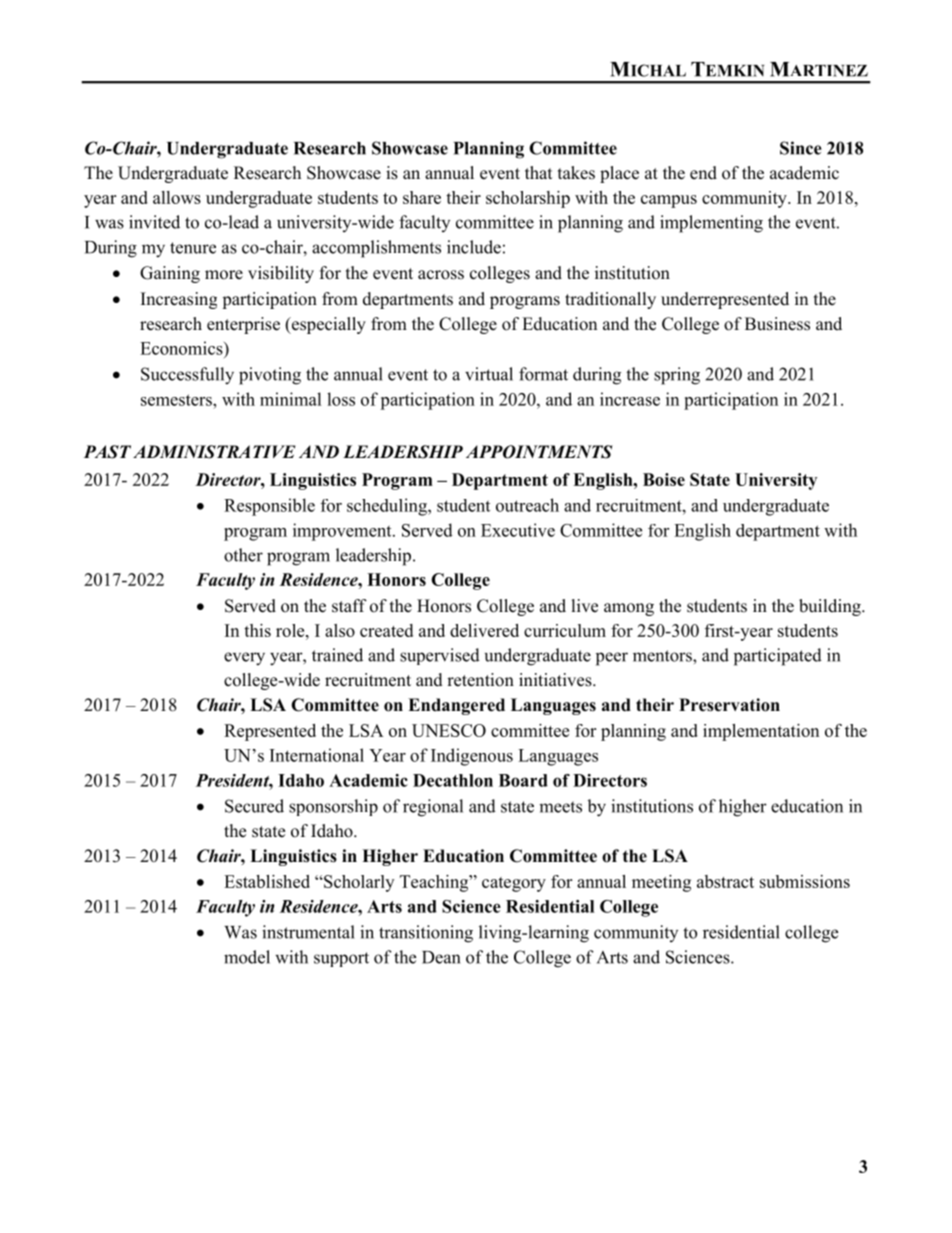 This screenshot has width=952, height=1233. I want to click on model, so click(247, 957).
